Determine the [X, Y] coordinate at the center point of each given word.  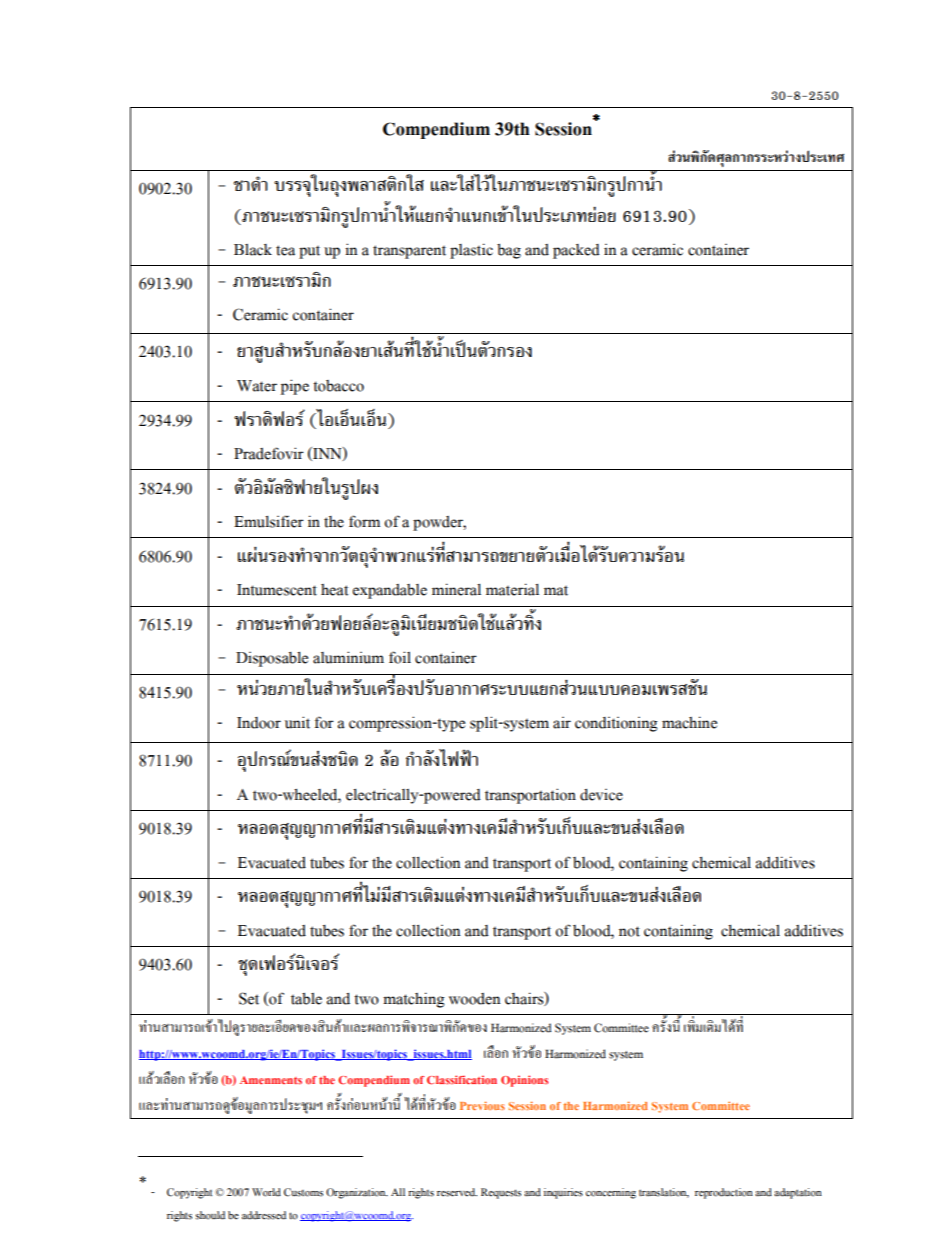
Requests [501, 1193]
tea [285, 250]
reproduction [724, 1193]
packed [576, 251]
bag [509, 251]
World [266, 1192]
